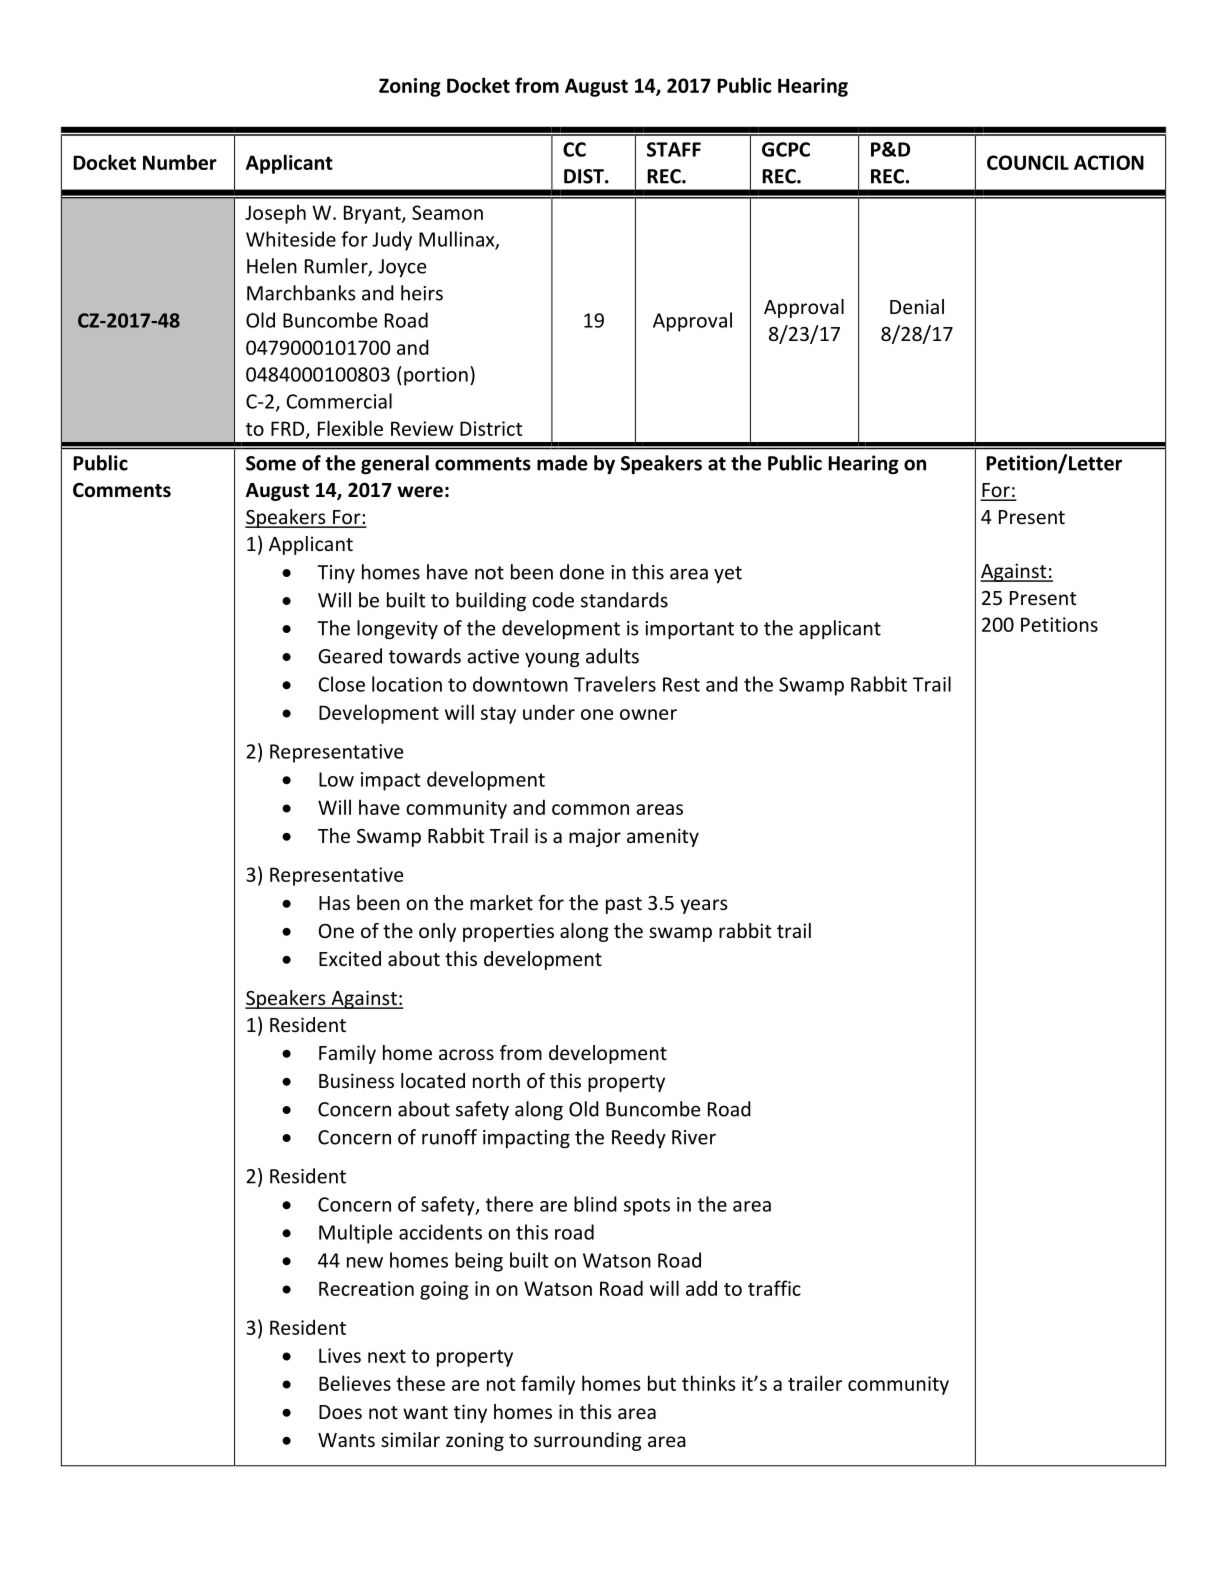  What do you see at coordinates (639, 1138) in the screenshot?
I see `Reedy` at bounding box center [639, 1138].
